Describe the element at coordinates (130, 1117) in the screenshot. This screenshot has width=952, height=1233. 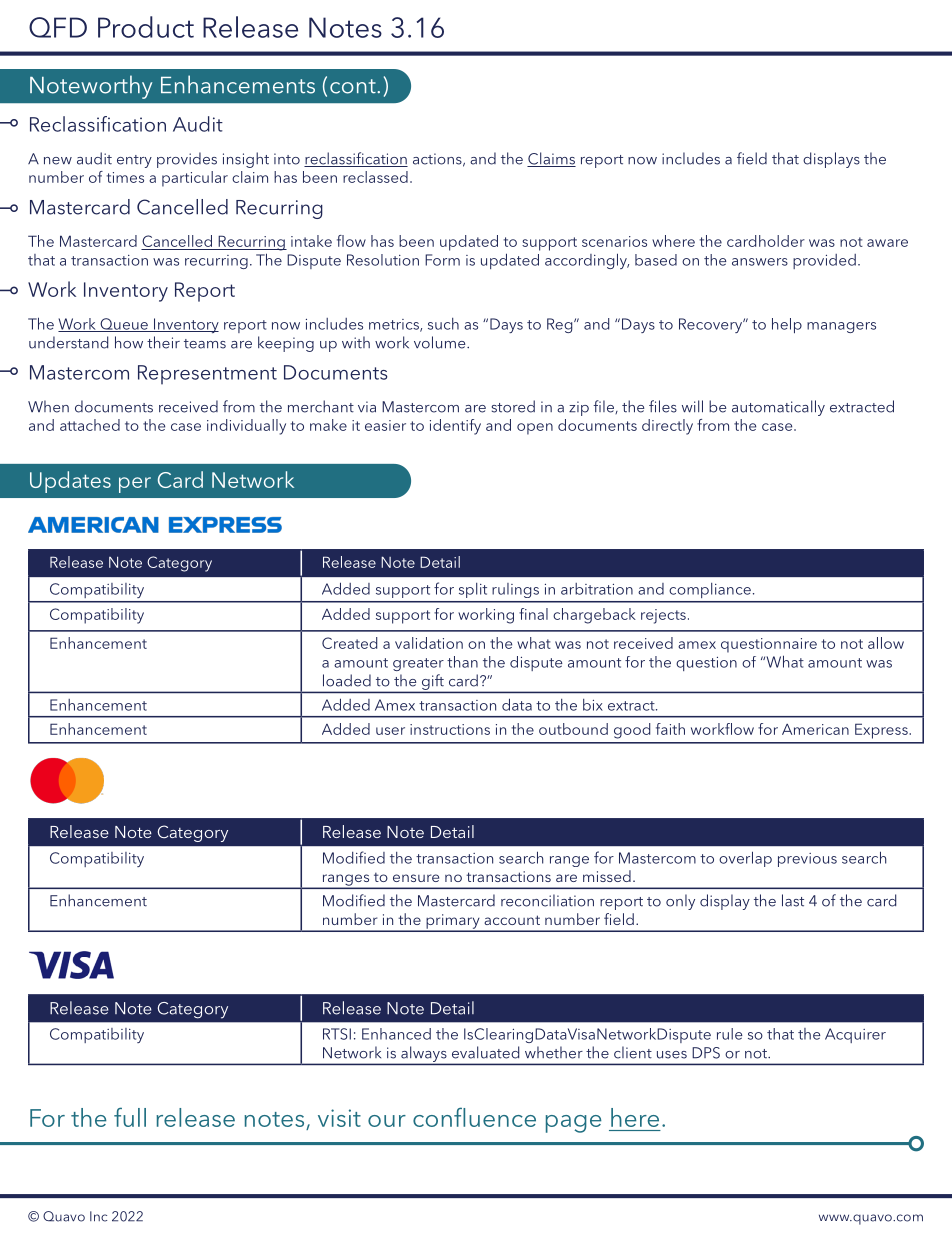
I see `full` at that location.
